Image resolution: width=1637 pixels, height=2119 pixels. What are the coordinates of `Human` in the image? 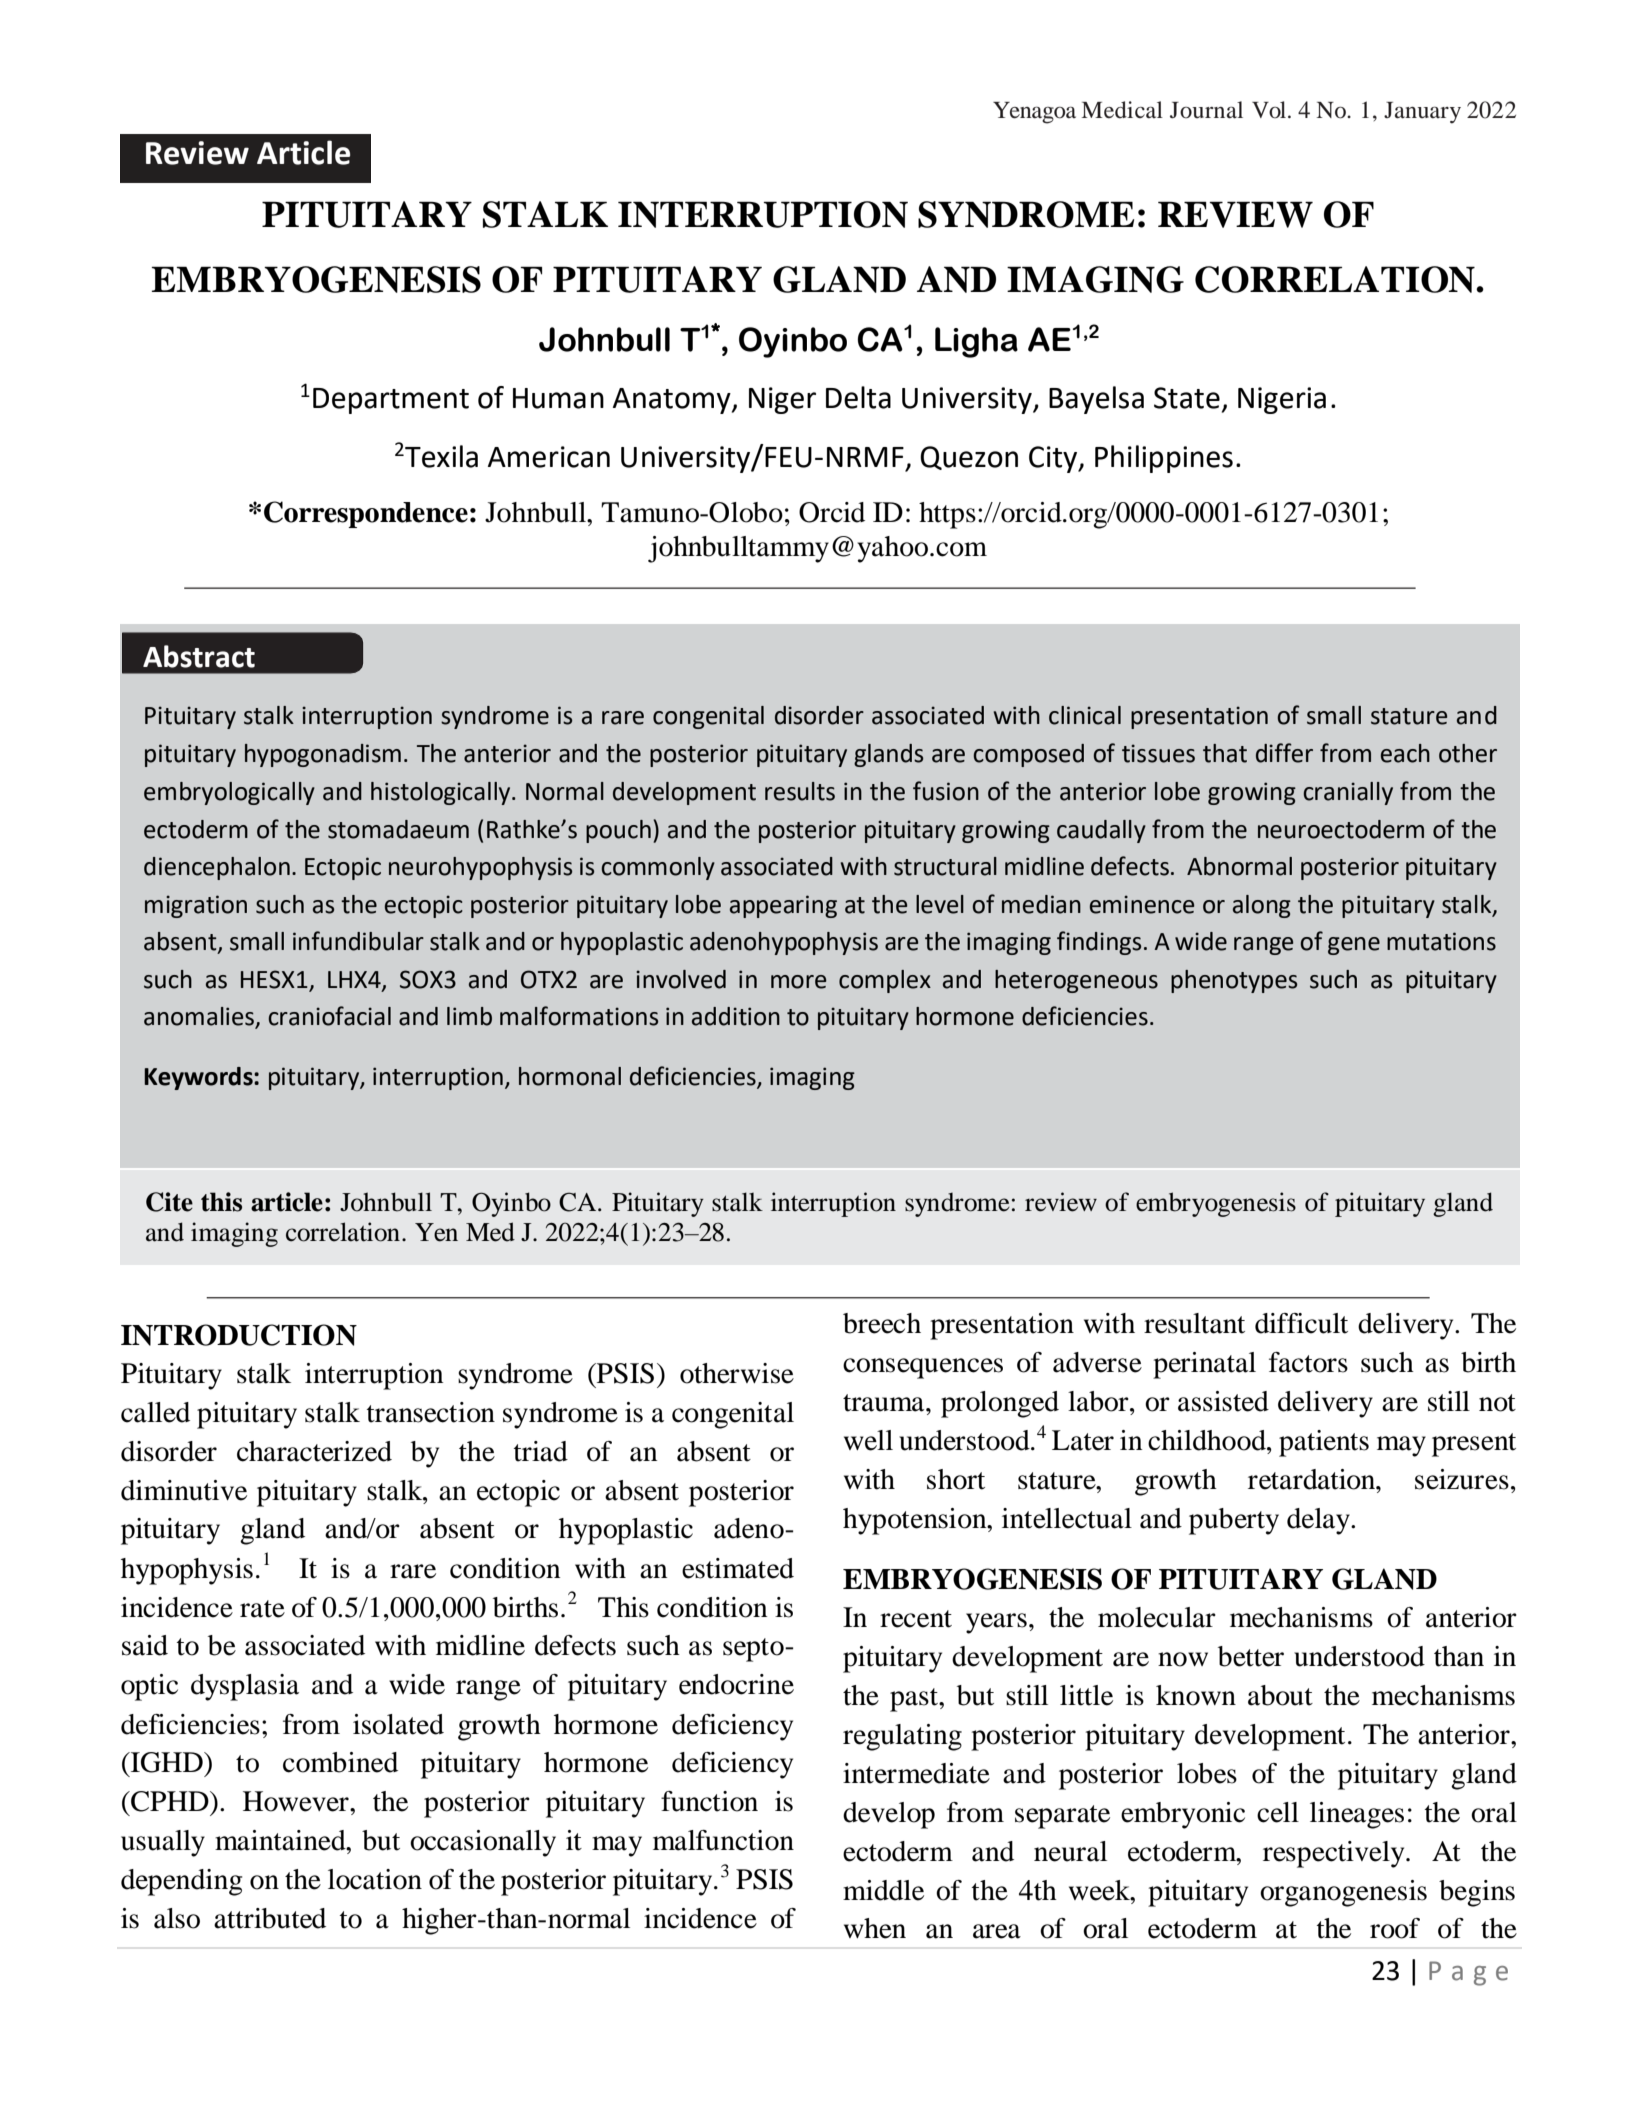 It's located at (558, 398).
